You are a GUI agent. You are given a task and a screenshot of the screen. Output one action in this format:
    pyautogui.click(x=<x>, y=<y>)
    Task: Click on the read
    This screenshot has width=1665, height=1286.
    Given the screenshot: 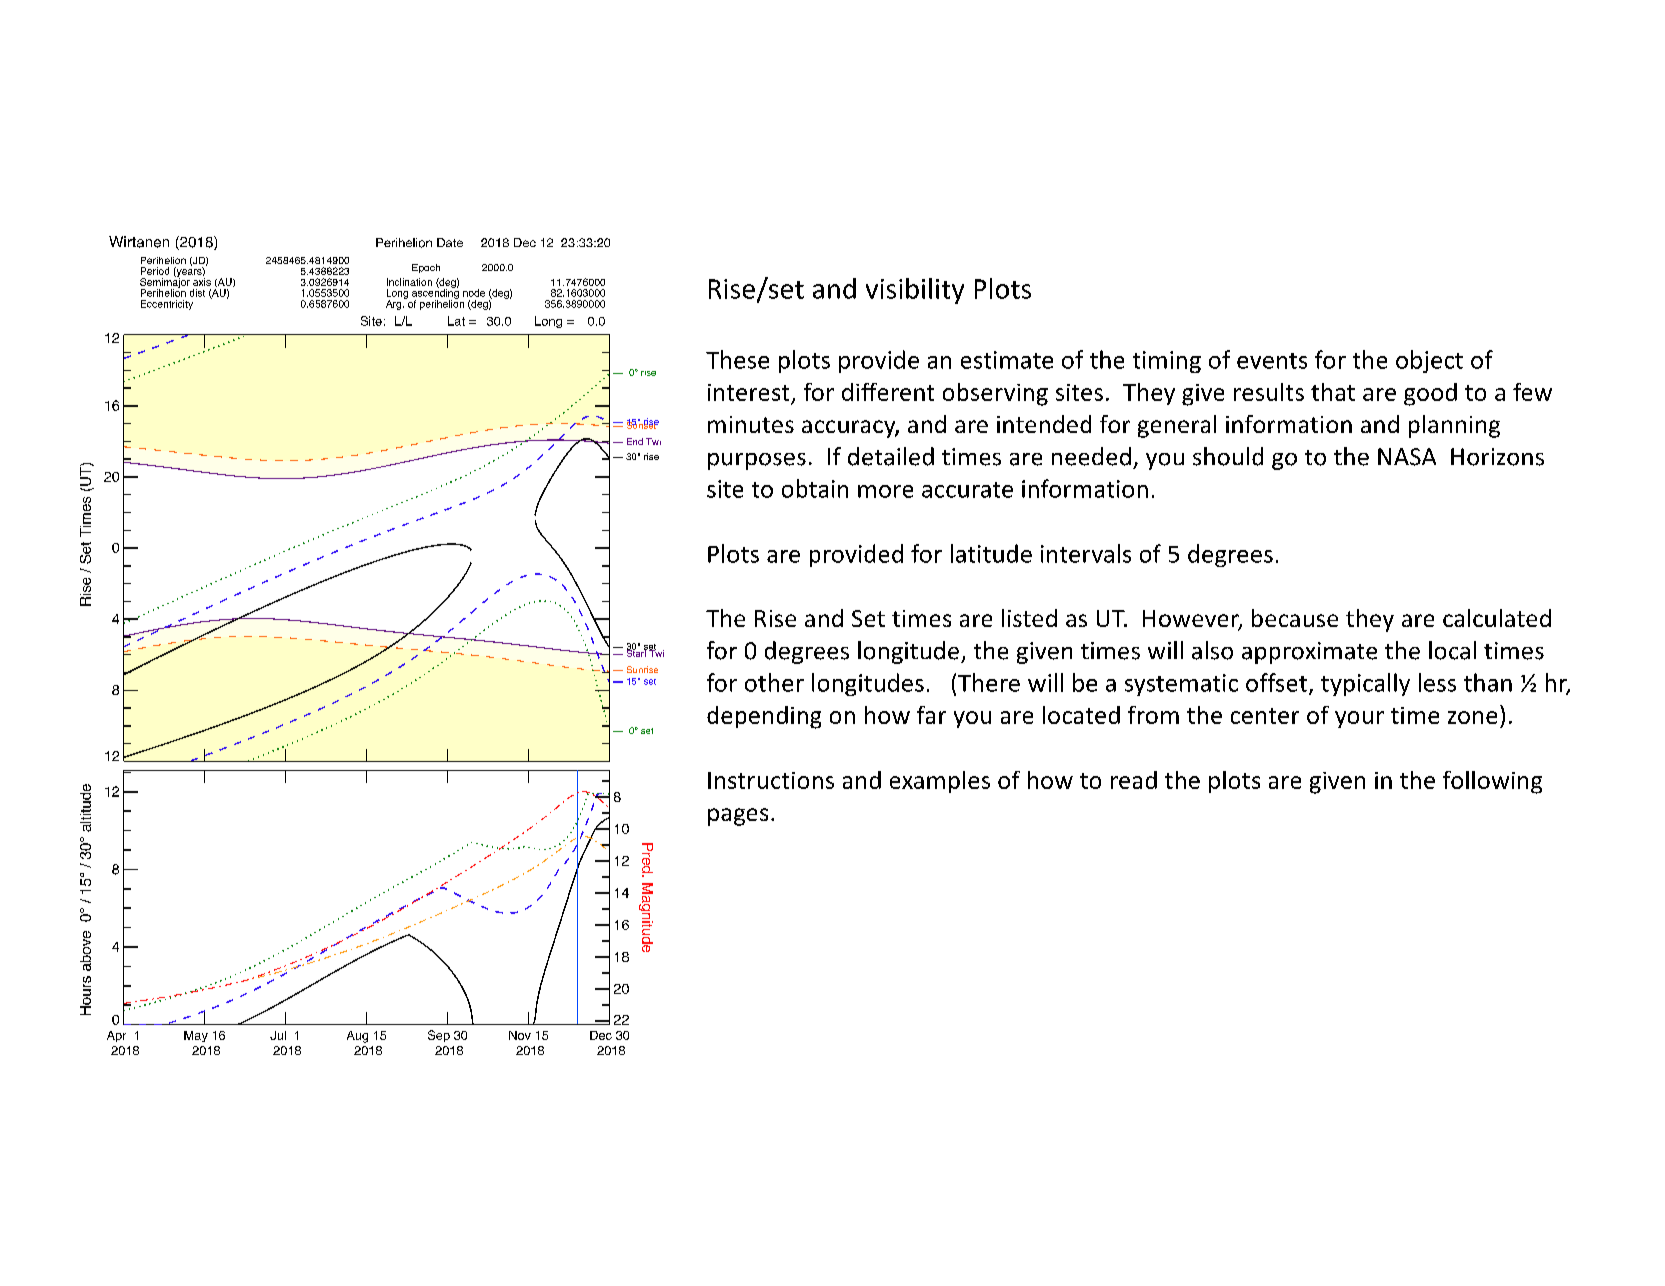 What is the action you would take?
    pyautogui.click(x=1134, y=780)
